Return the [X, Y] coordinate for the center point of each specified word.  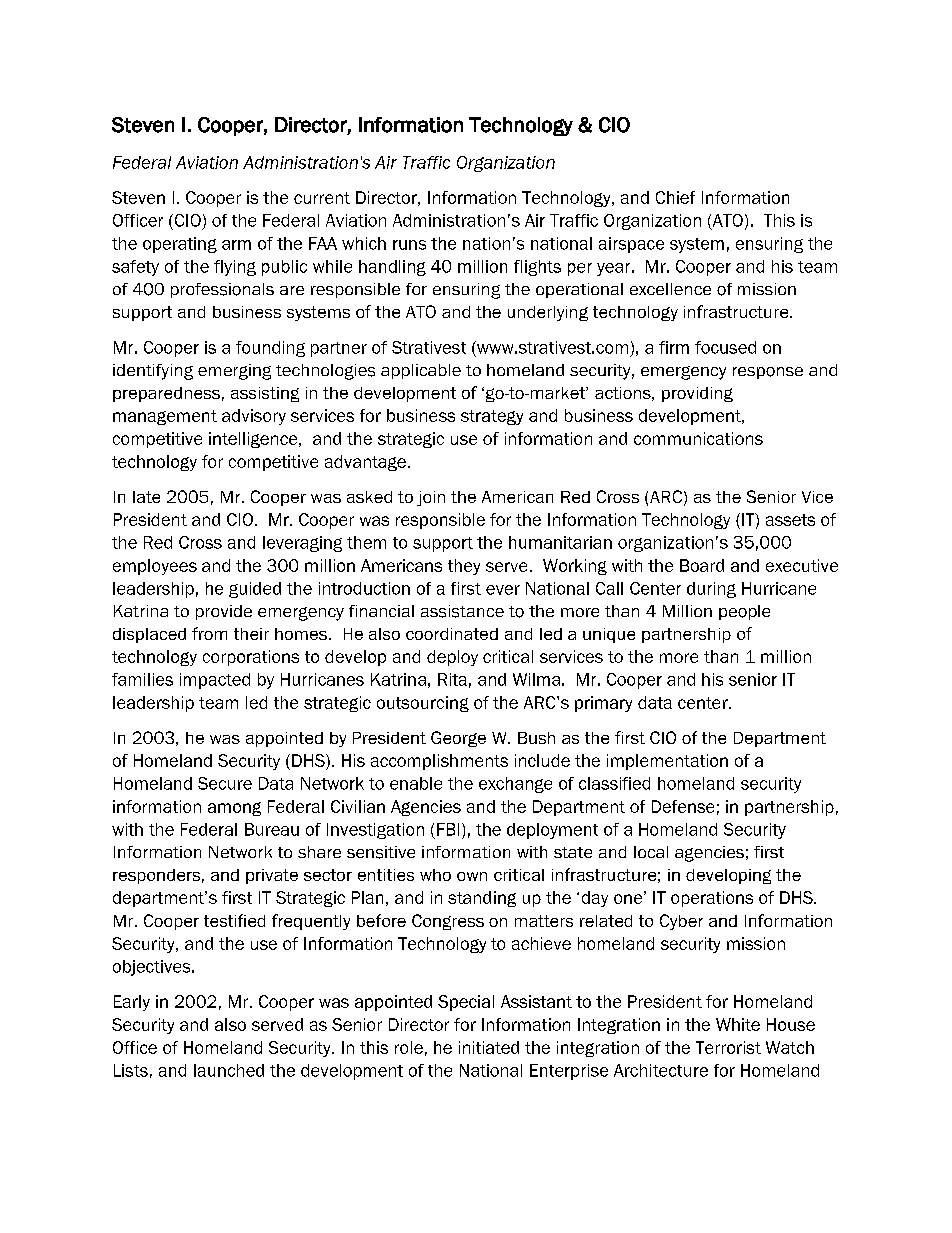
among [234, 809]
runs [409, 245]
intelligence [254, 440]
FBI [448, 829]
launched [229, 1070]
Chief [675, 197]
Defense [683, 806]
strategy [492, 417]
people [744, 612]
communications [698, 438]
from [209, 633]
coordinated [452, 634]
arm [236, 245]
